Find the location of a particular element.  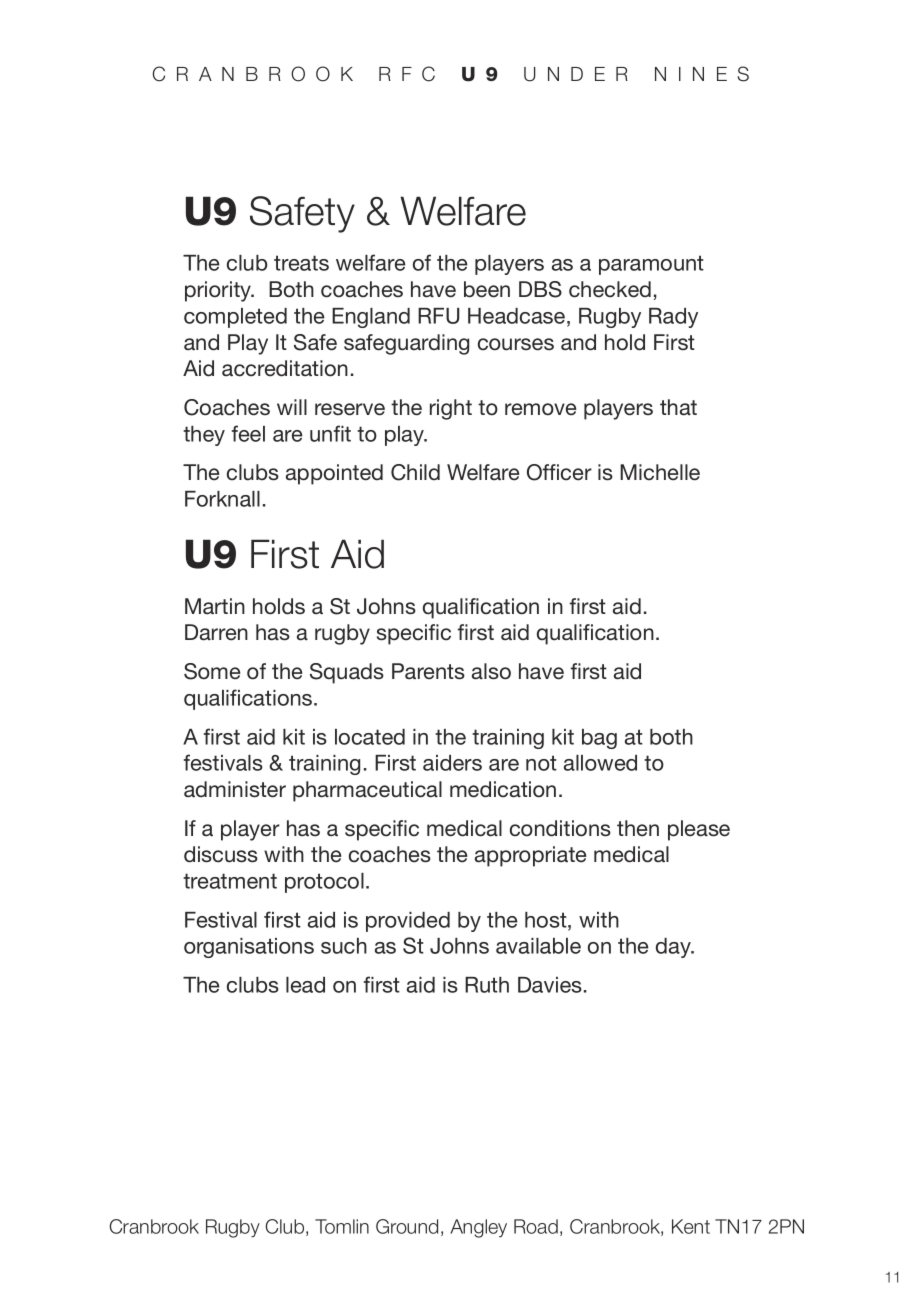

Ruth is located at coordinates (487, 985).
